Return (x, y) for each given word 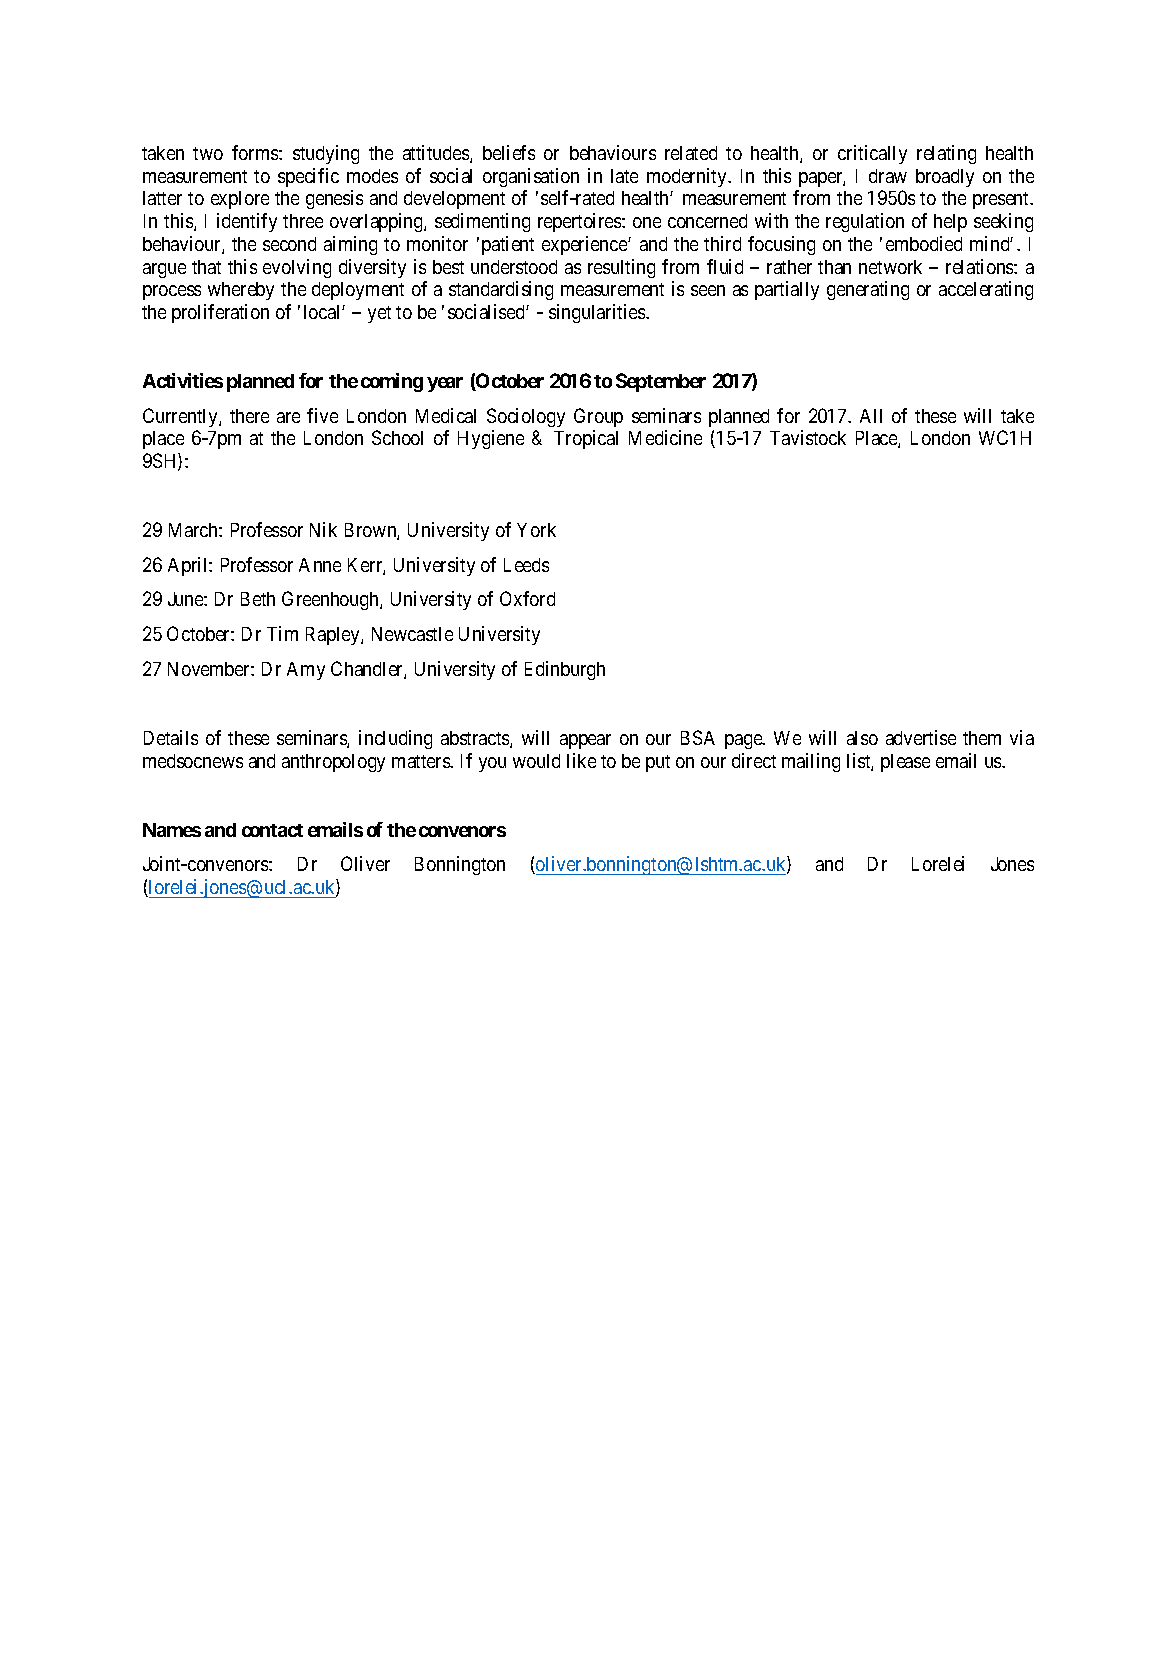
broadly (945, 178)
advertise (921, 737)
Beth (258, 599)
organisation (531, 177)
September (661, 382)
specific (308, 177)
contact (272, 830)
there (249, 416)
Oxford (527, 598)
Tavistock (808, 437)
